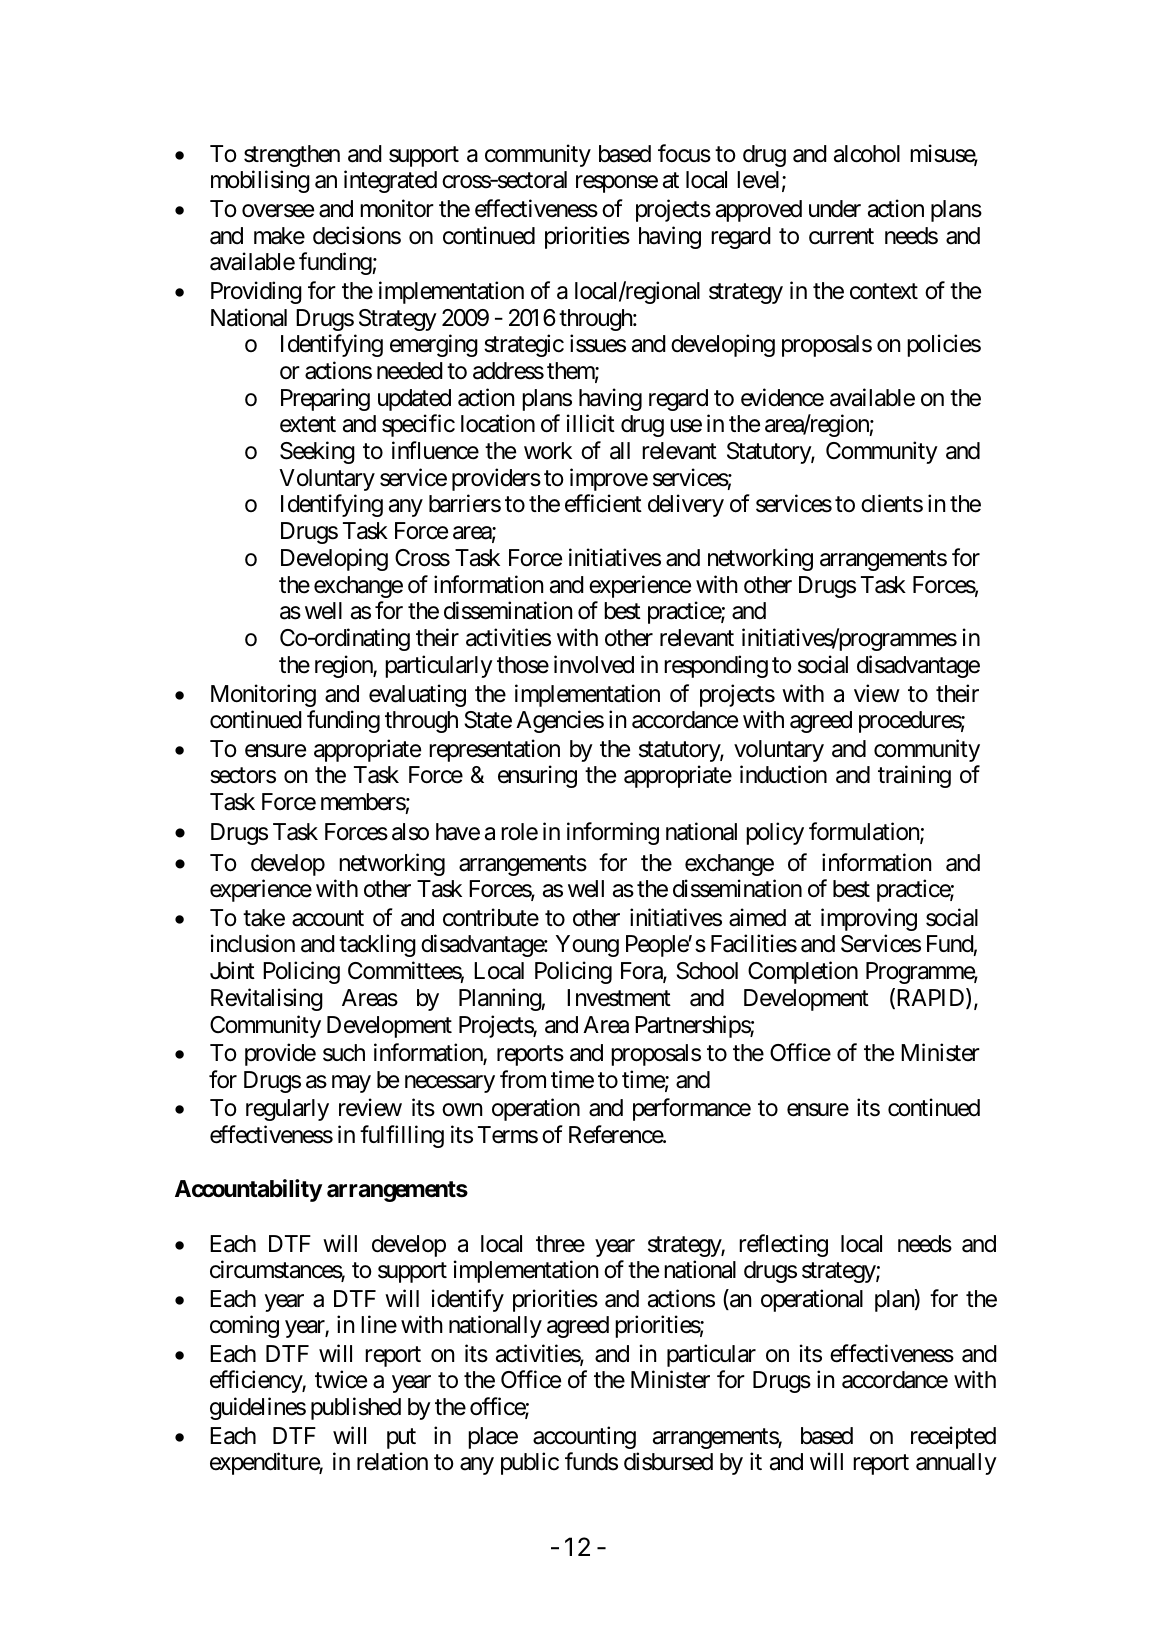  I want to click on evaluating, so click(417, 695).
